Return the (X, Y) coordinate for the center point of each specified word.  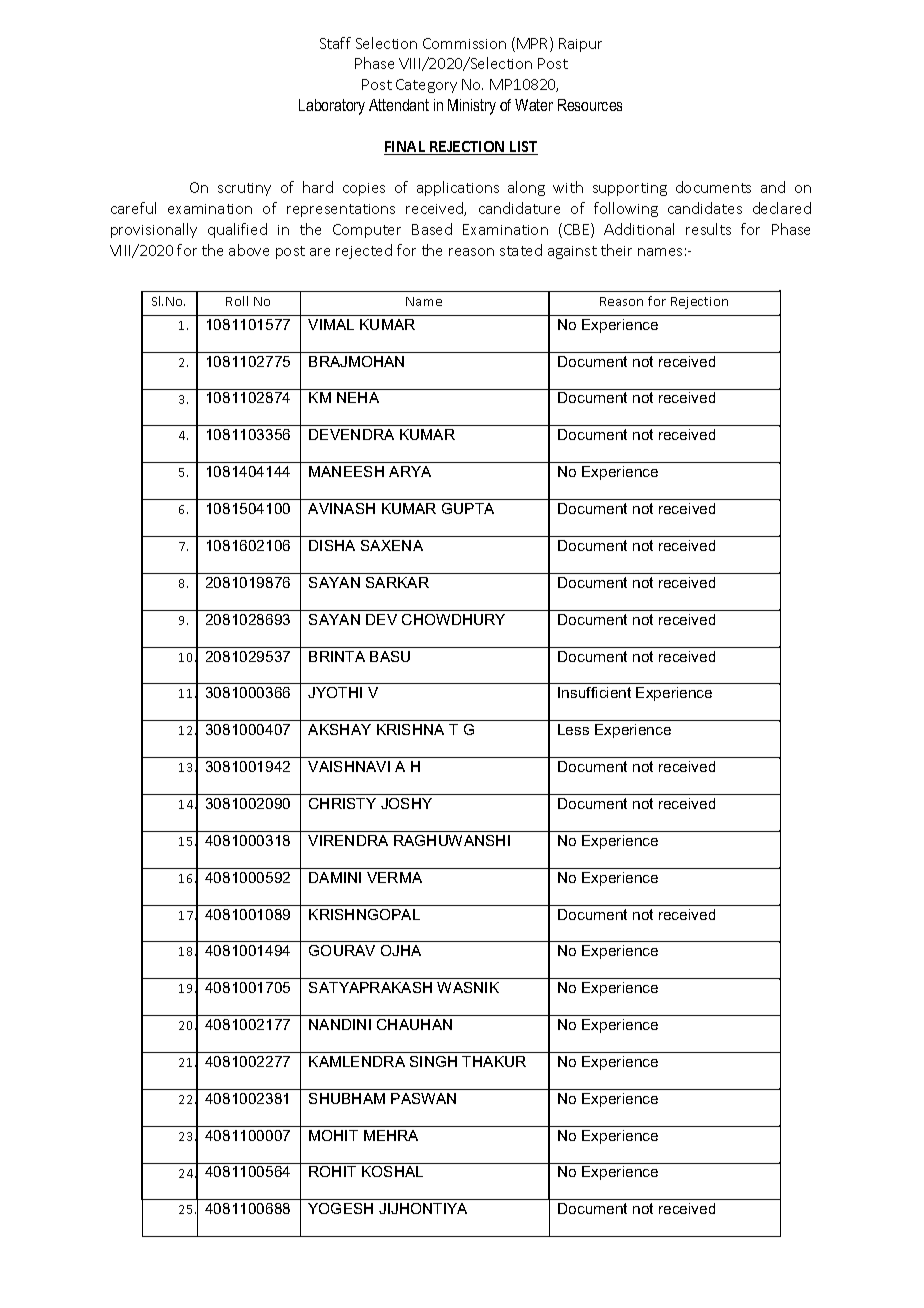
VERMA (394, 877)
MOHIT (333, 1135)
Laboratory (332, 107)
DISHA (332, 545)
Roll (237, 301)
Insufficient (594, 692)
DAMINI (335, 877)
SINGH (433, 1061)
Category (426, 86)
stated (521, 250)
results (708, 229)
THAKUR (494, 1061)
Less (573, 729)
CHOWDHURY (453, 619)
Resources (590, 105)
